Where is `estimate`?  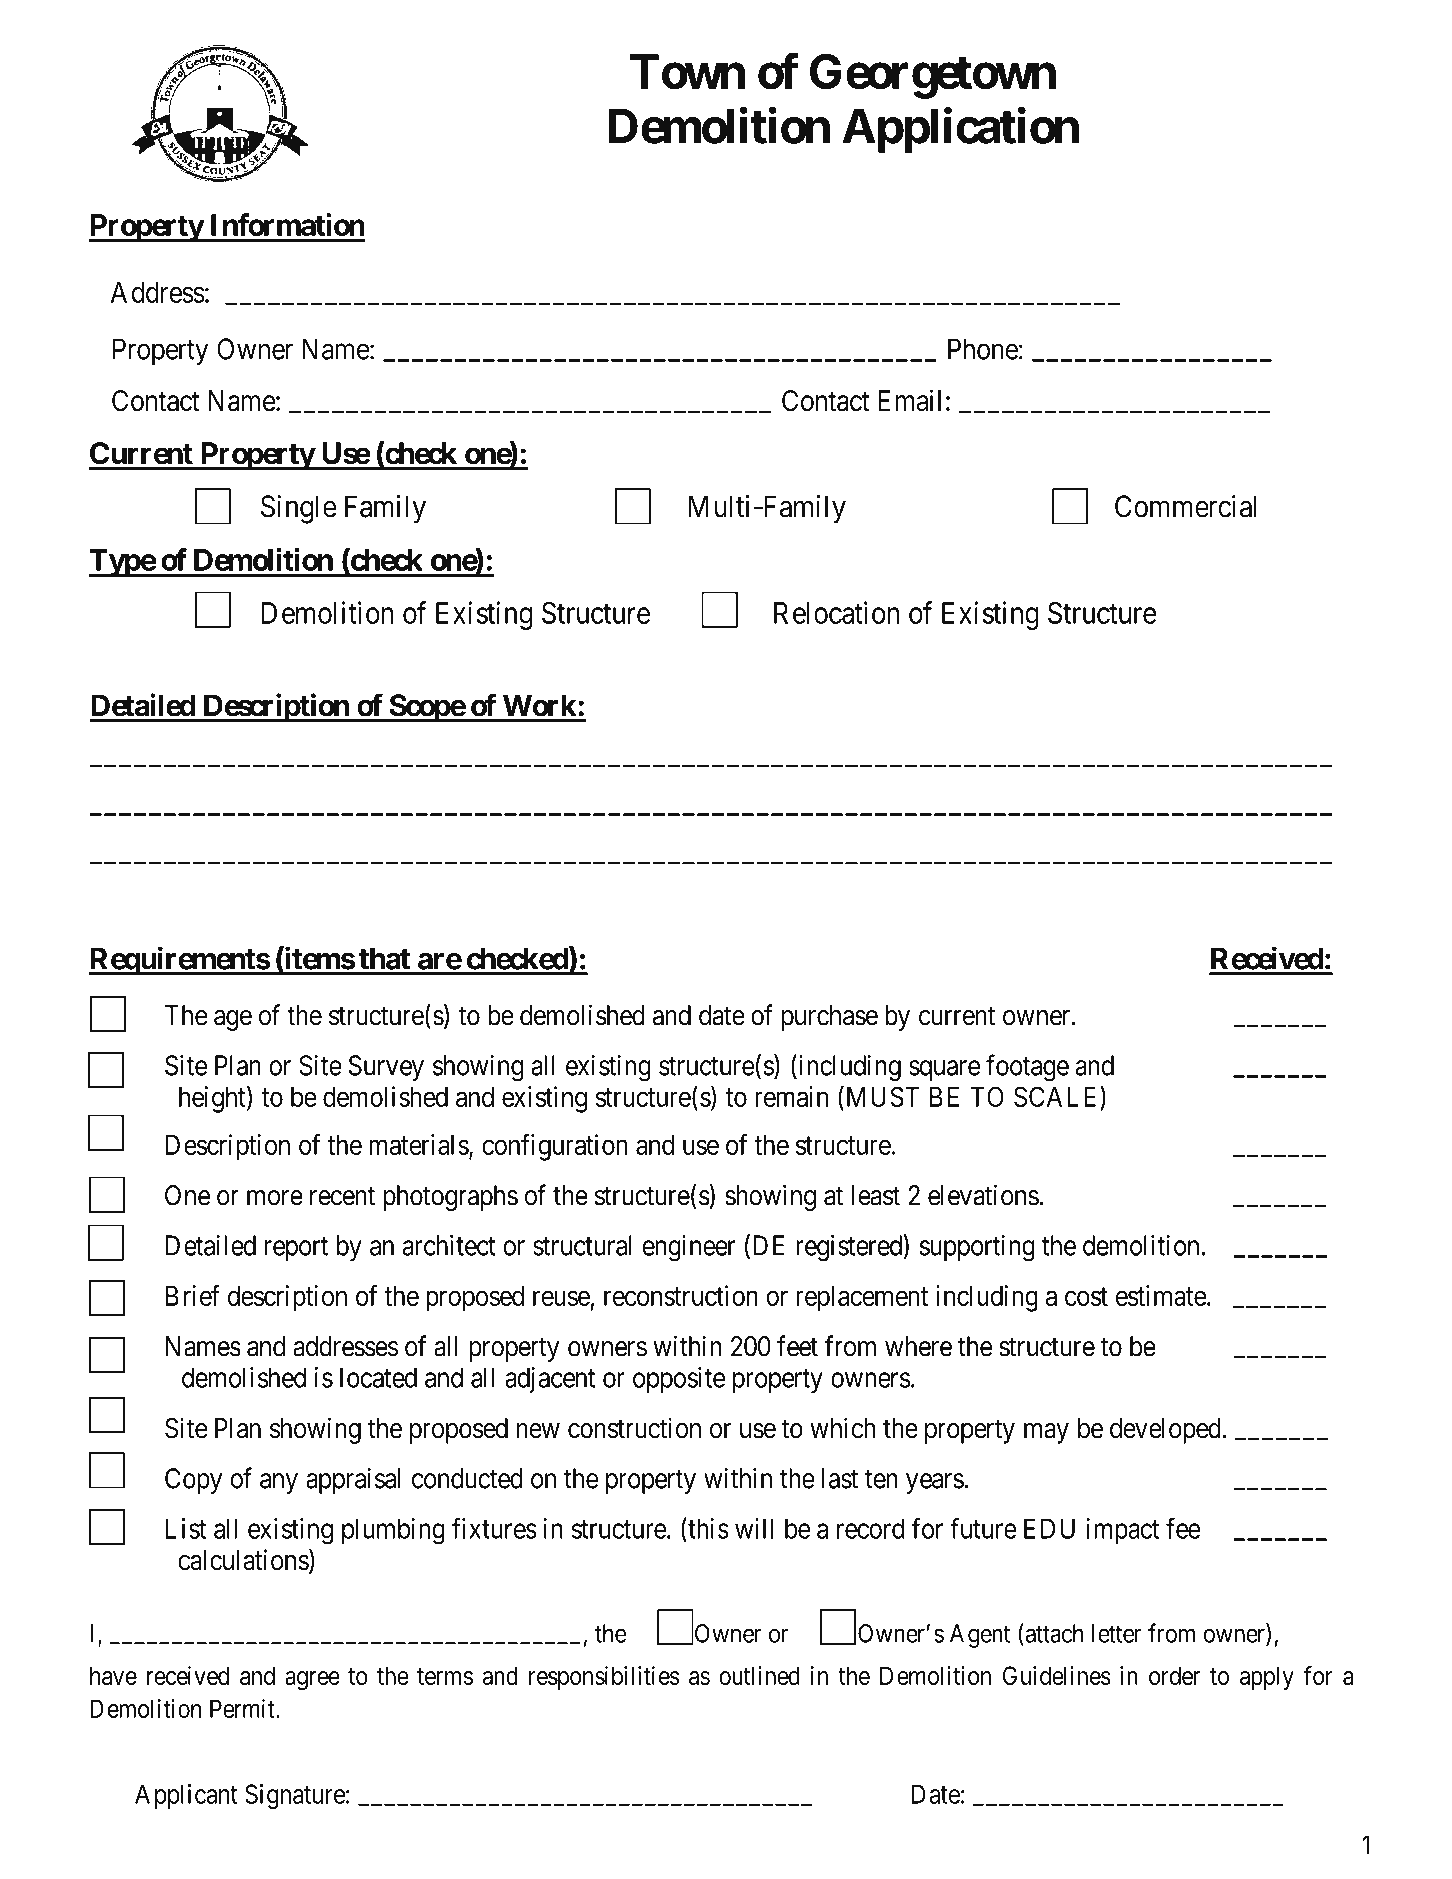 estimate is located at coordinates (1161, 1295).
